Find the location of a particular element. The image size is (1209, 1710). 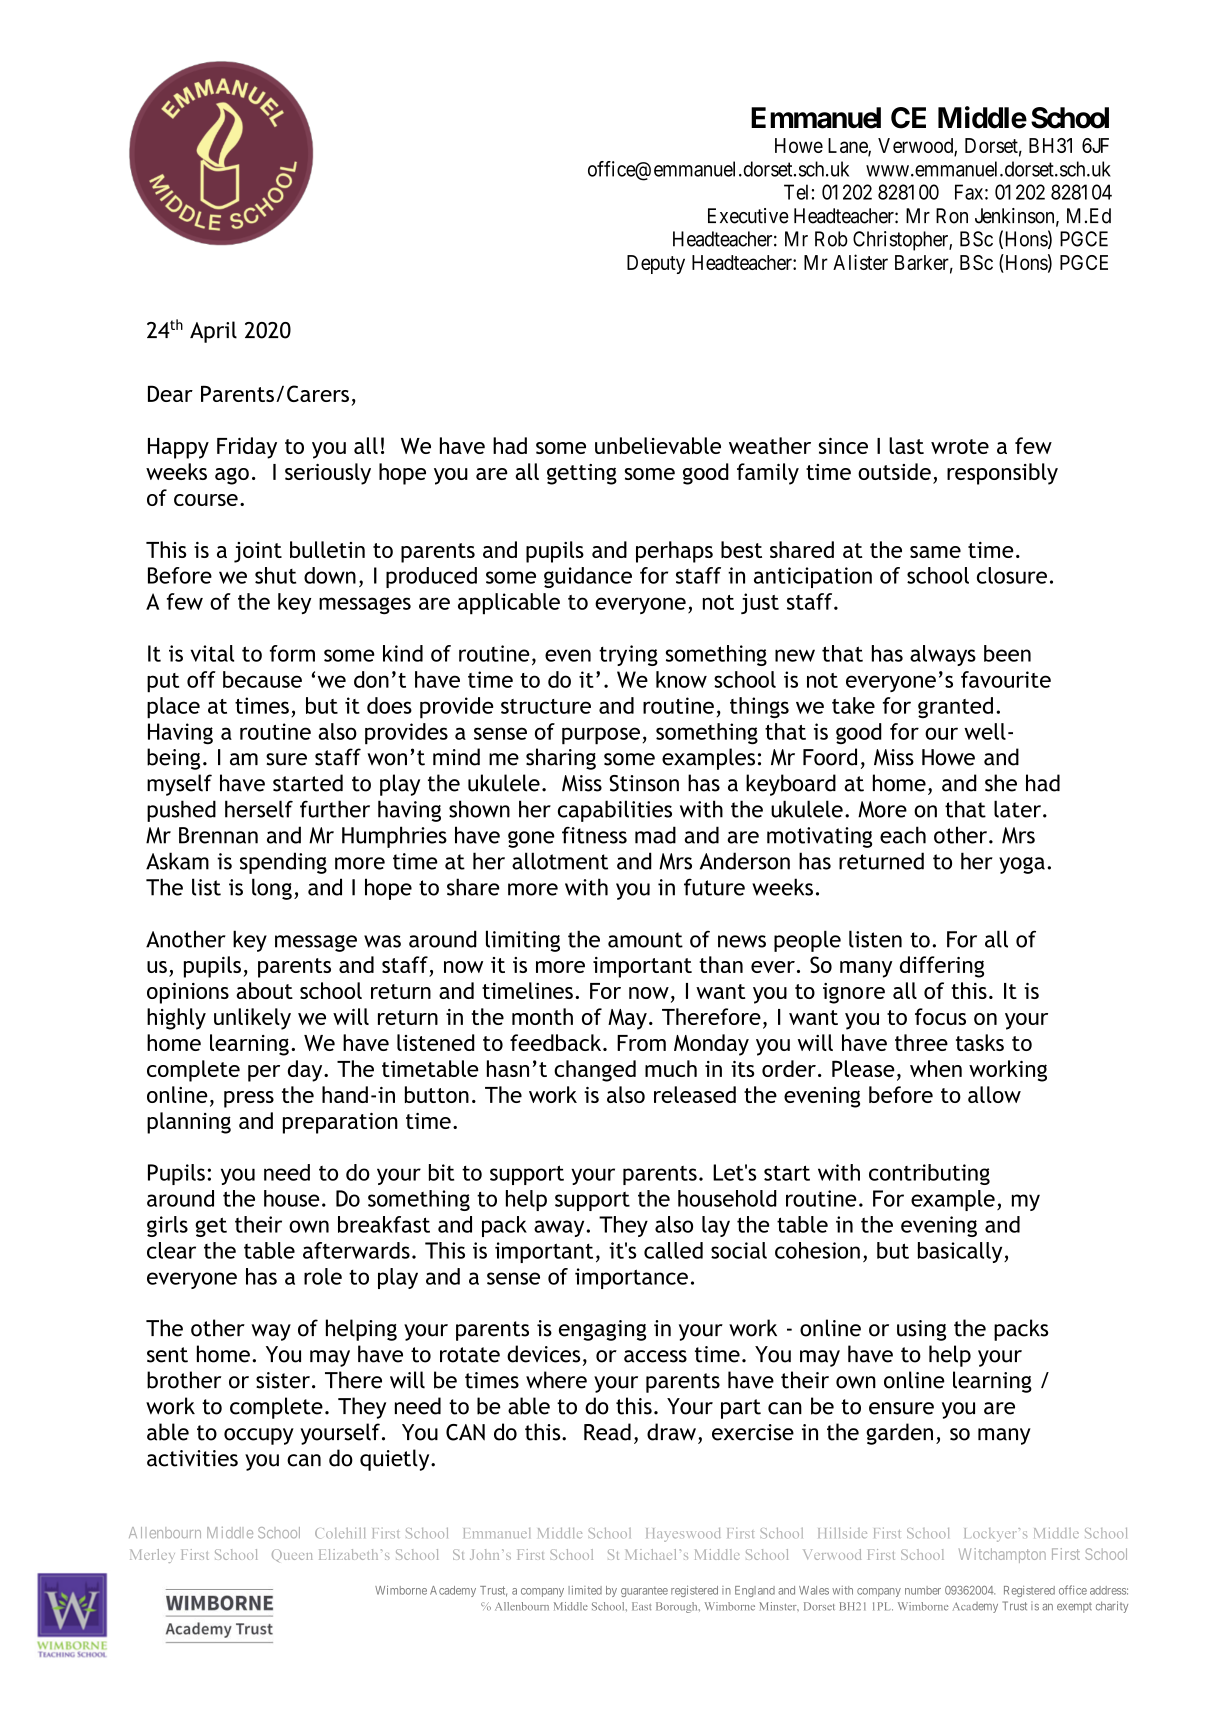

allow is located at coordinates (994, 1094).
